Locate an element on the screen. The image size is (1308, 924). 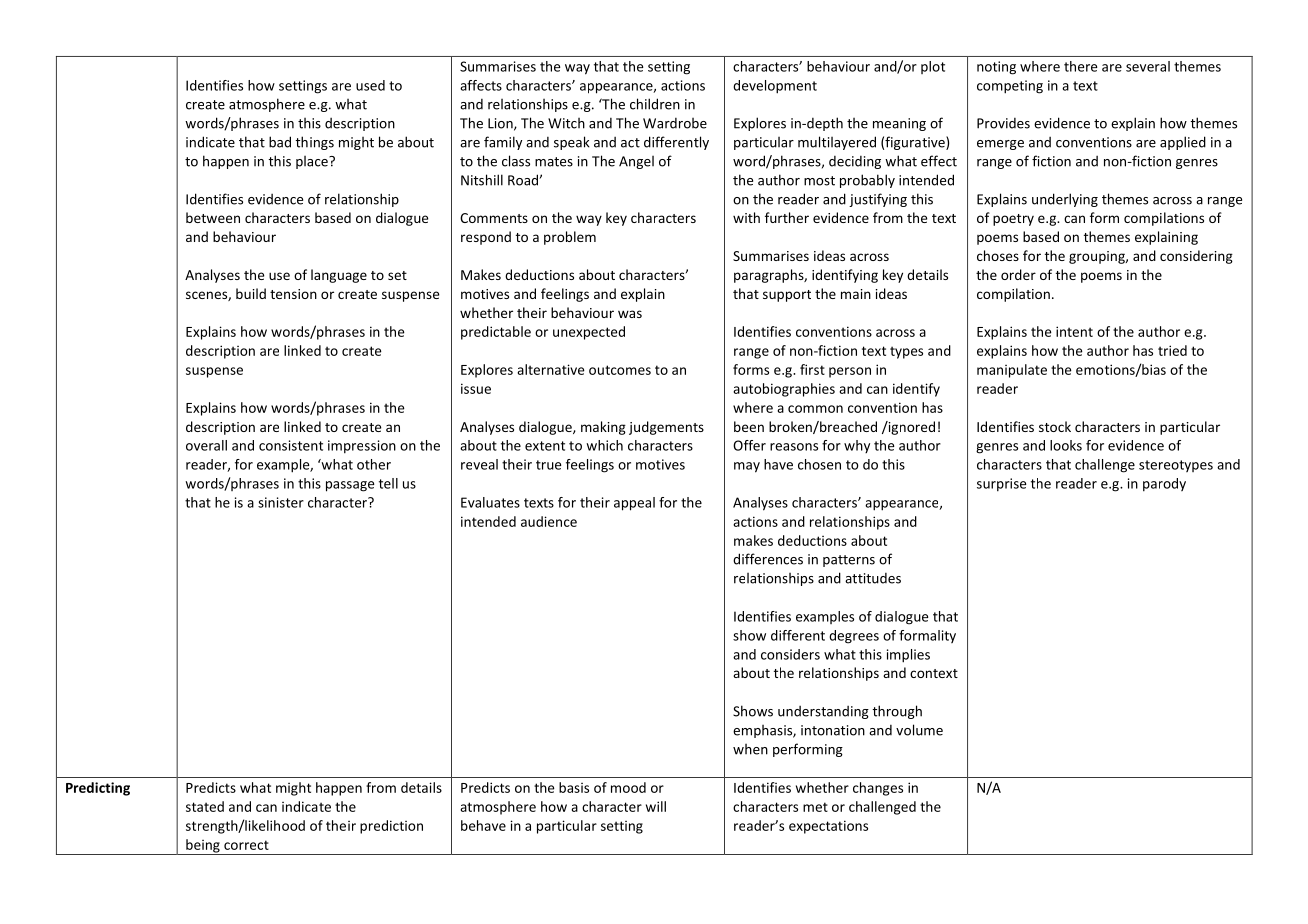
children is located at coordinates (655, 104).
